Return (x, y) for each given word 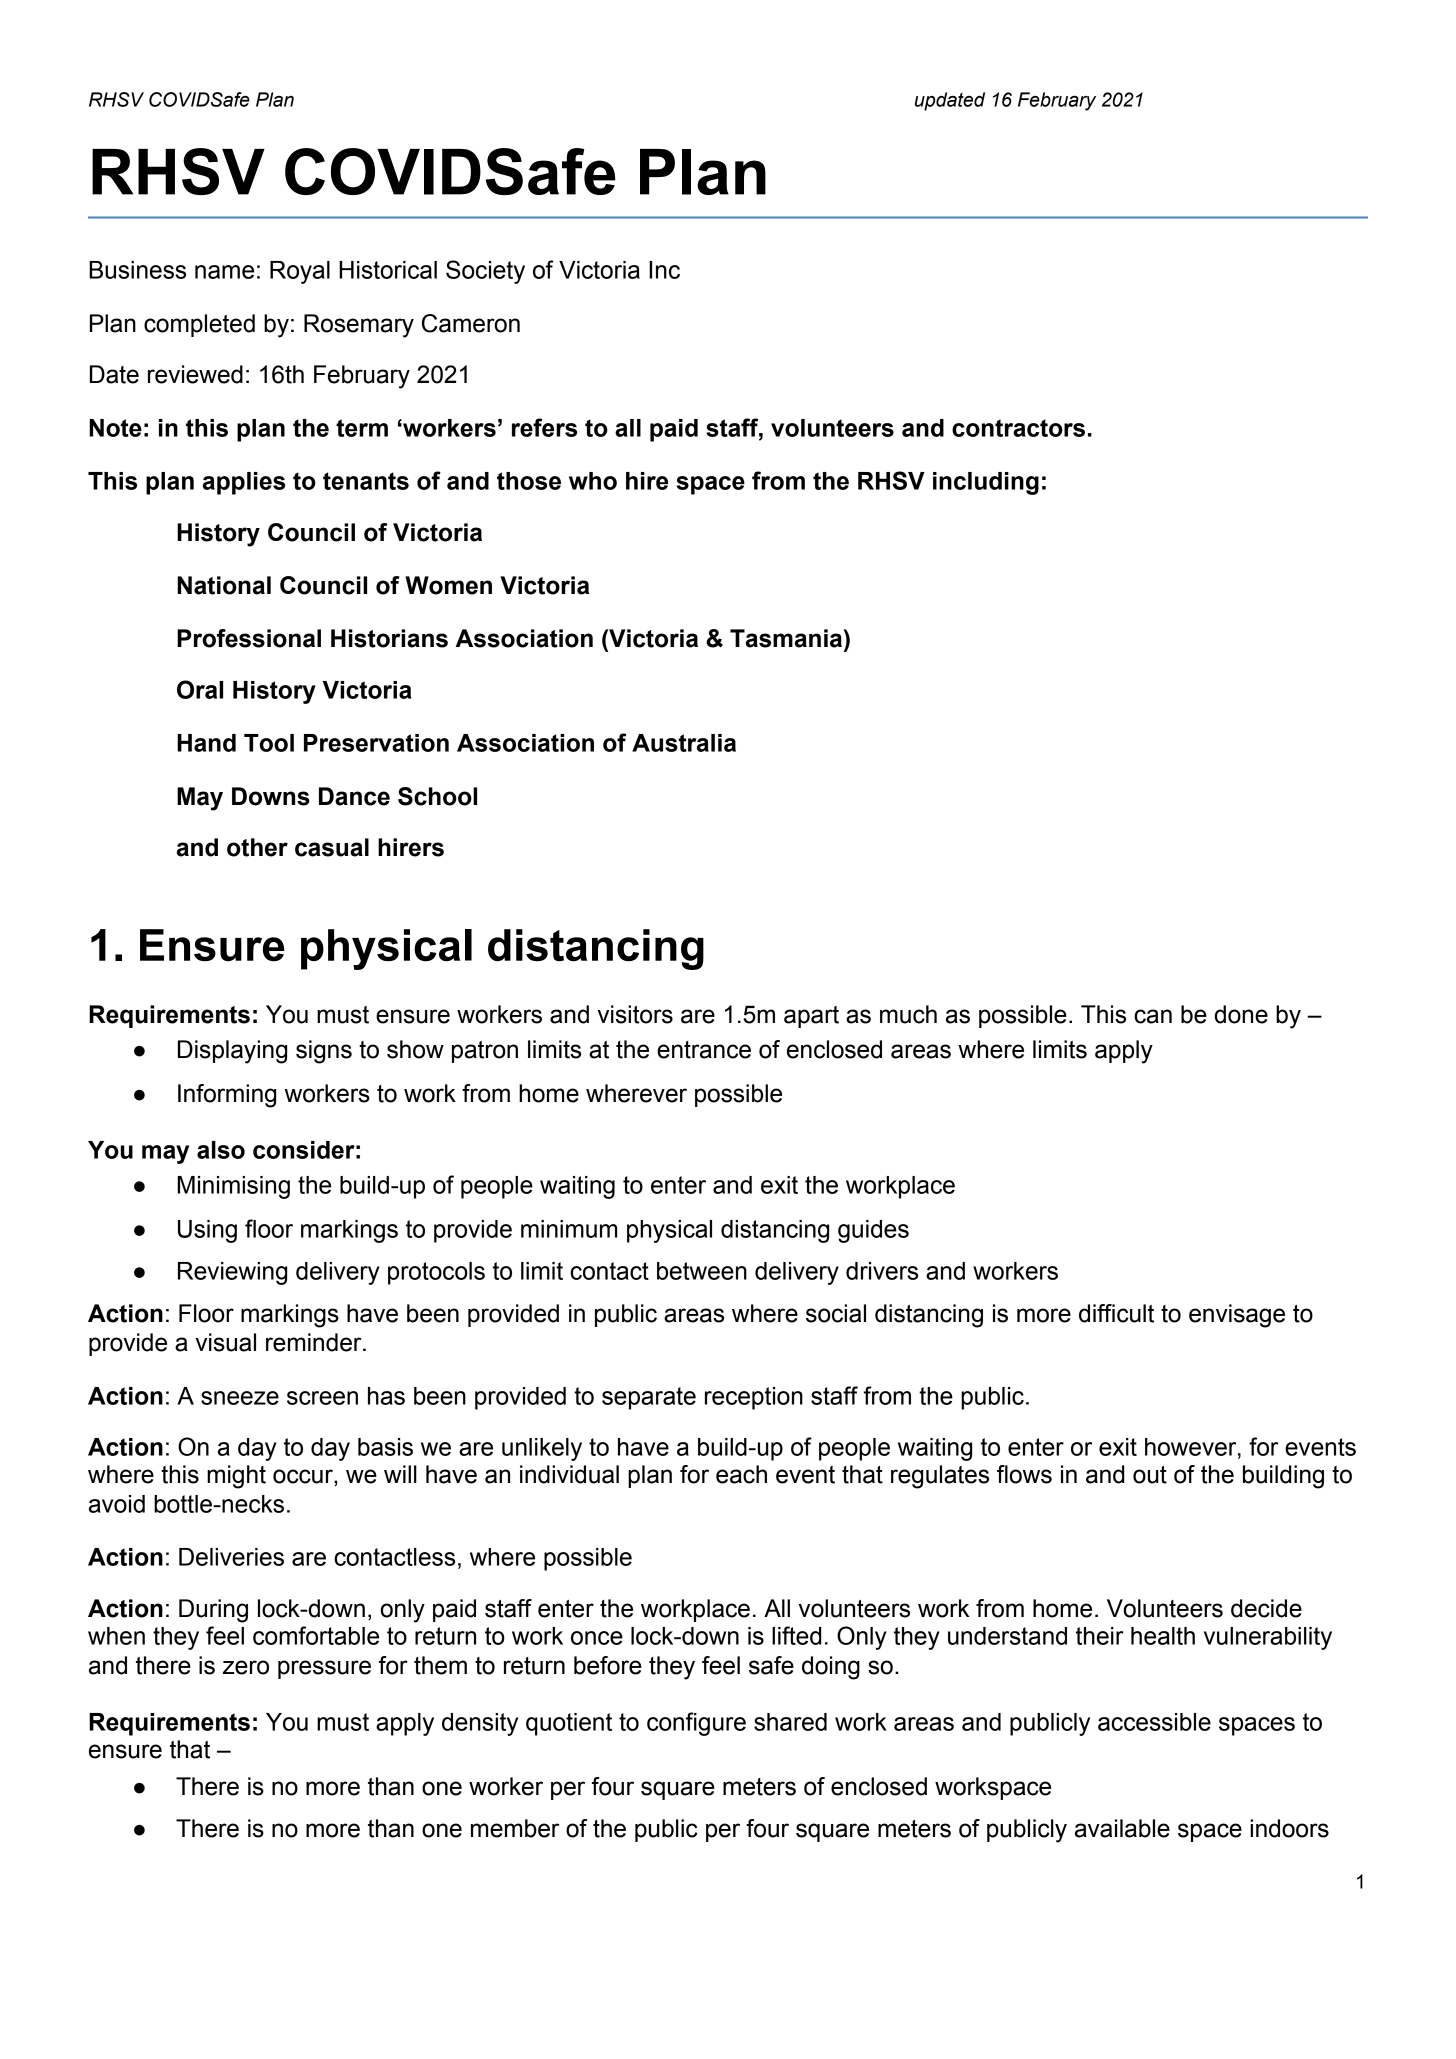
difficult (1116, 1313)
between (702, 1271)
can (1153, 1016)
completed (199, 325)
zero (246, 1667)
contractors (1018, 428)
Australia (684, 743)
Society (485, 272)
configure (696, 1724)
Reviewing (232, 1273)
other (257, 847)
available (1122, 1828)
